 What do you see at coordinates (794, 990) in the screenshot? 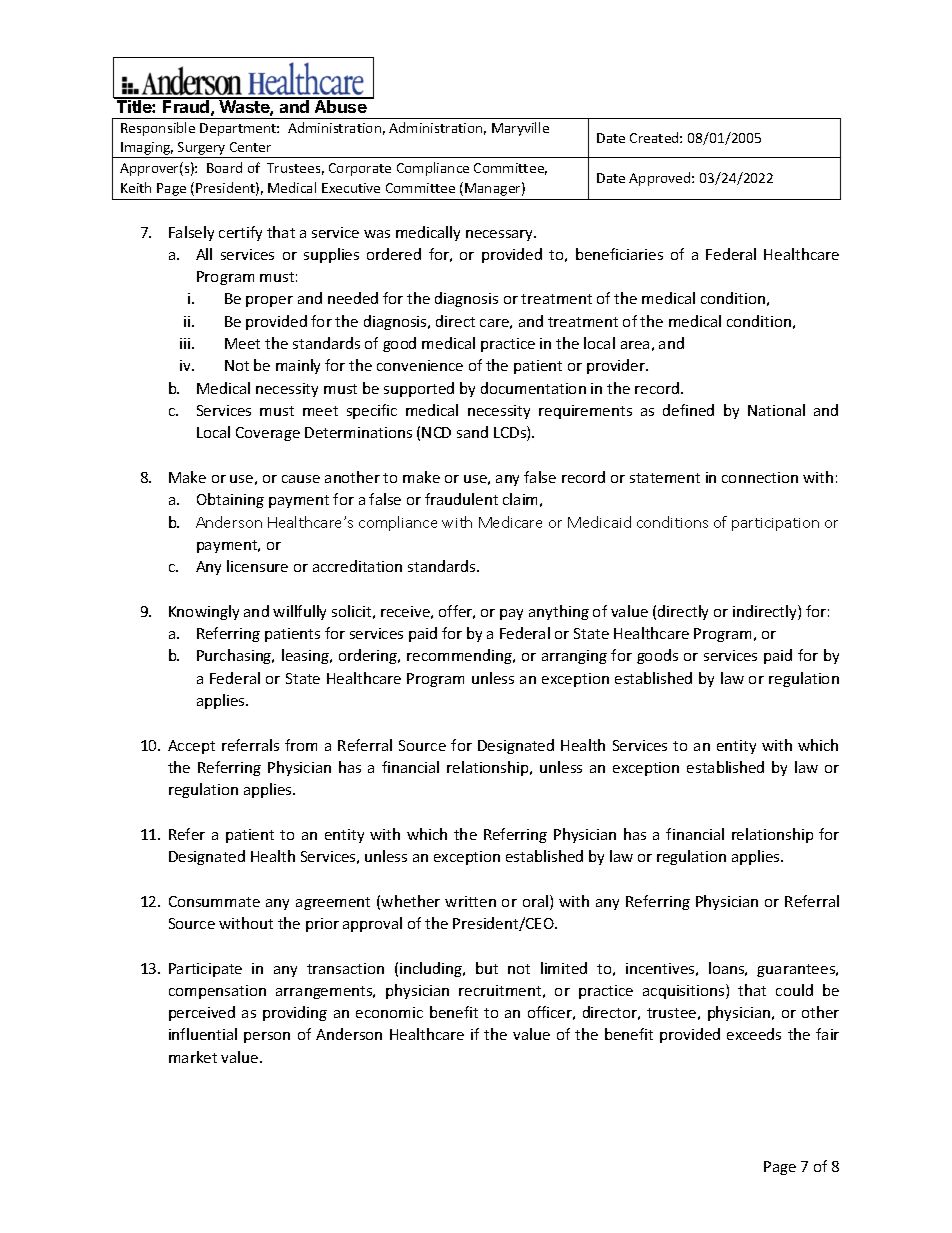
I see `could` at bounding box center [794, 990].
